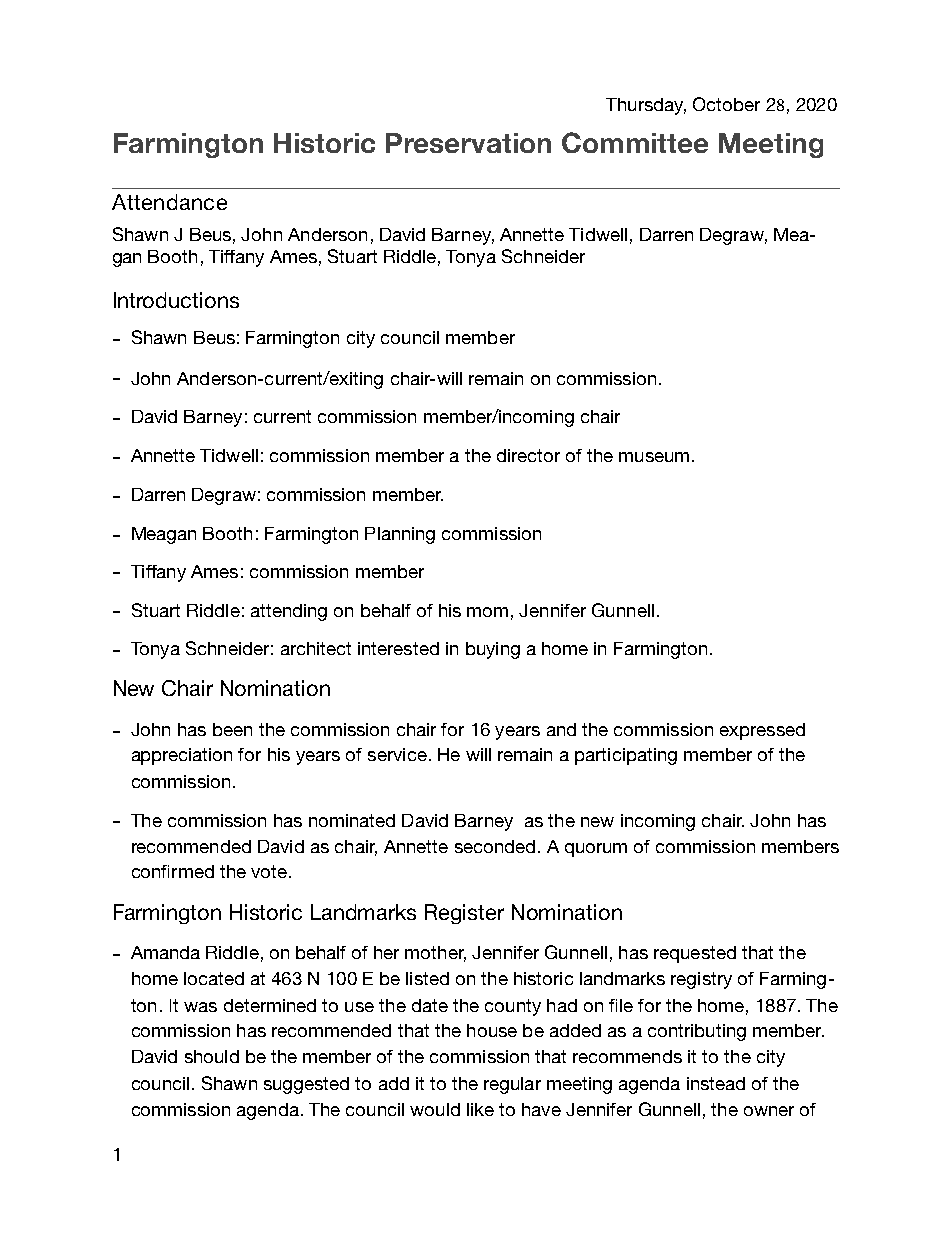  I want to click on attending, so click(289, 612).
